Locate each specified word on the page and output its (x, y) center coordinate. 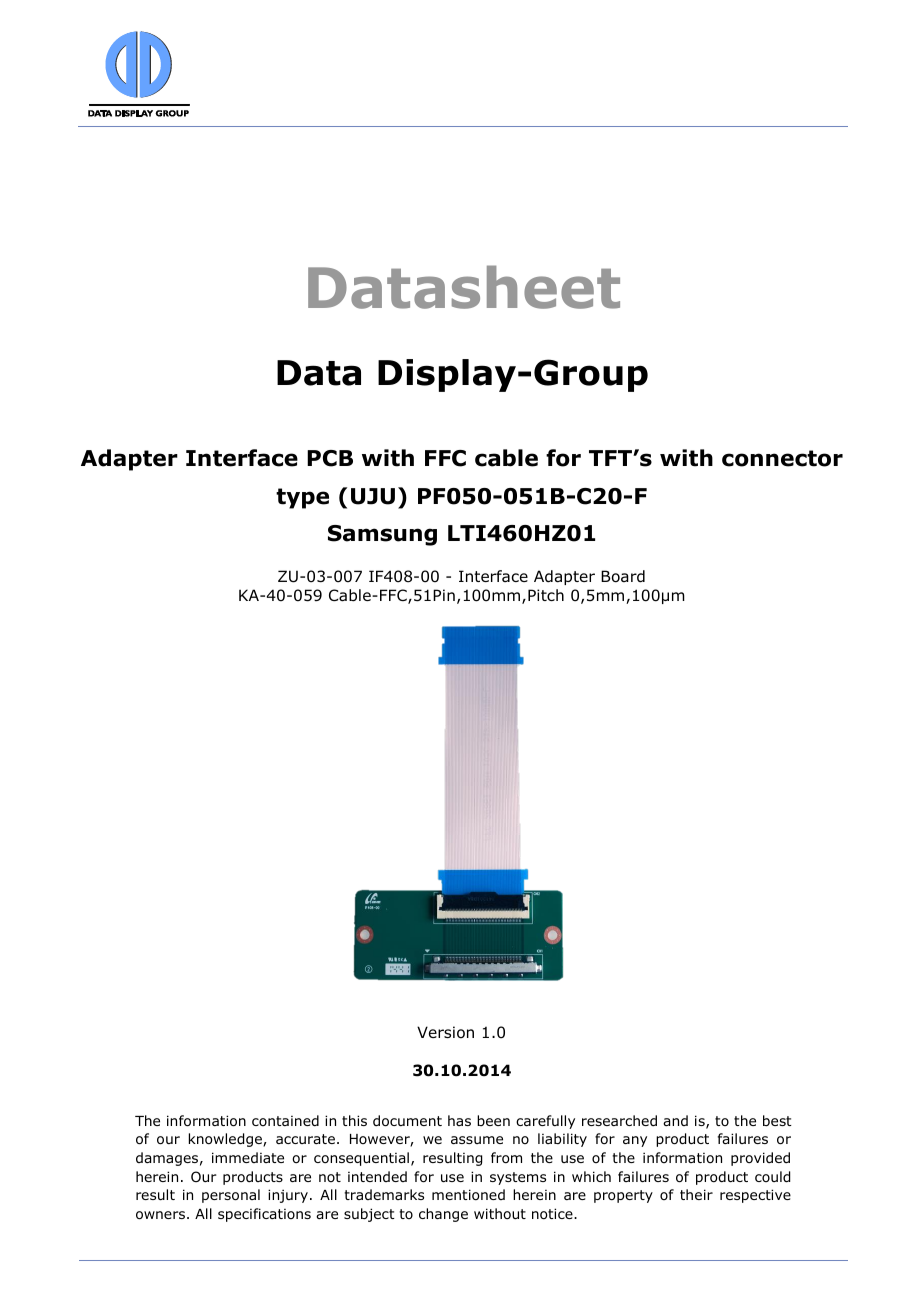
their (696, 1194)
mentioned (468, 1195)
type (302, 498)
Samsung (382, 535)
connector (782, 458)
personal (231, 1196)
